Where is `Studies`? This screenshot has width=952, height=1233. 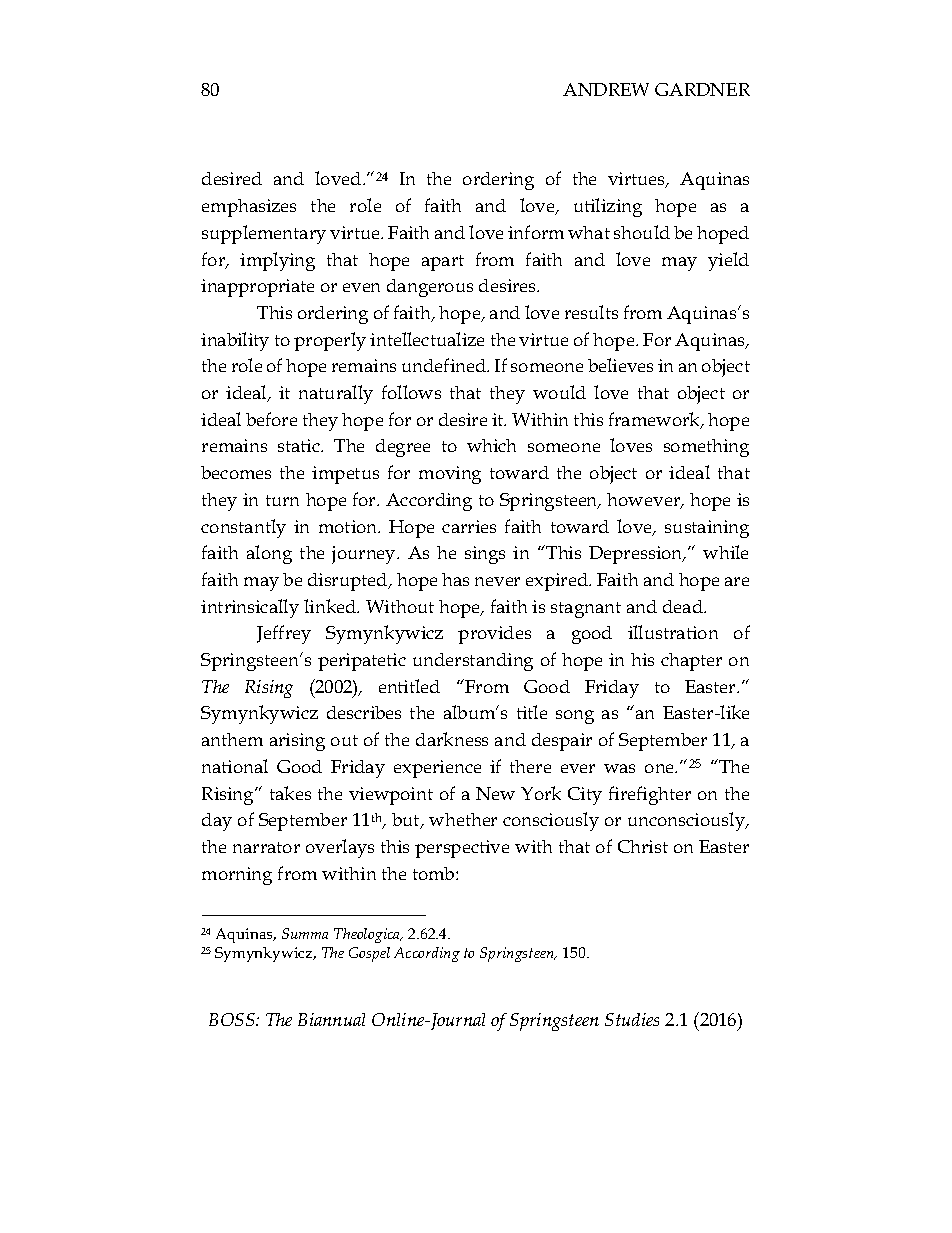 Studies is located at coordinates (632, 1019).
